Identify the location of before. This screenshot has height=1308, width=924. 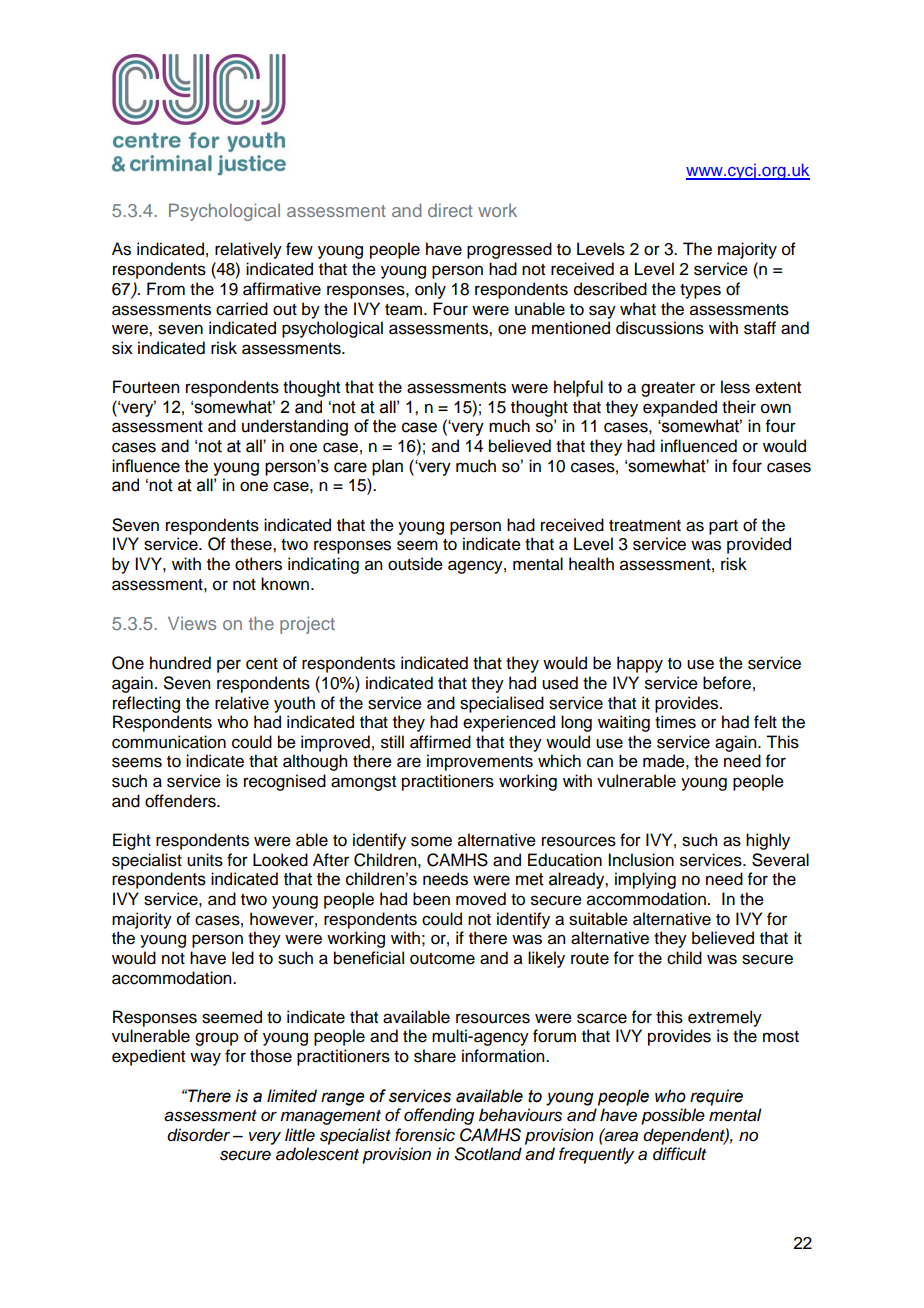
(727, 683).
